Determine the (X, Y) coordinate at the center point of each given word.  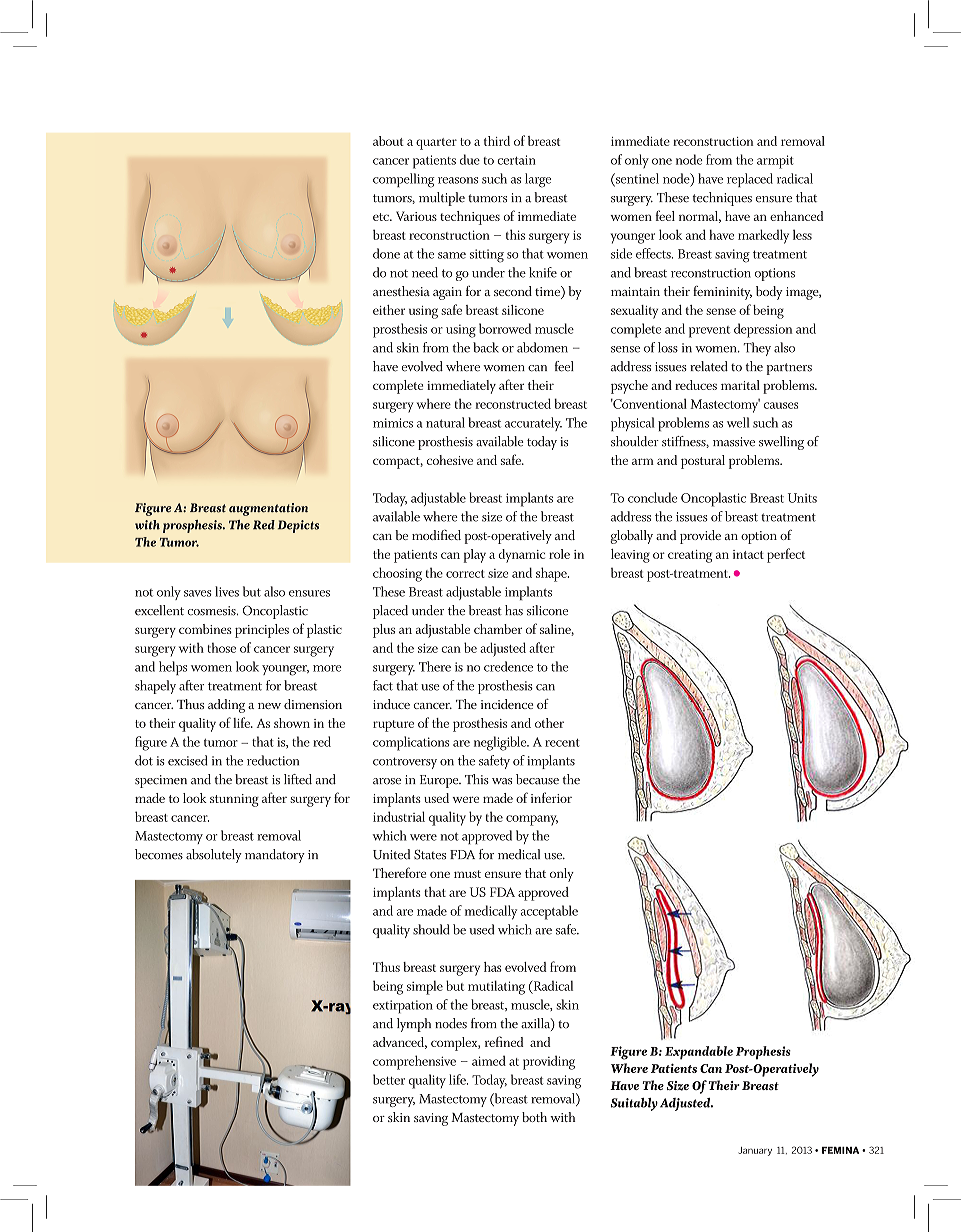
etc (382, 217)
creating (690, 556)
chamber (498, 629)
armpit (775, 162)
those (221, 648)
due (470, 159)
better (389, 1079)
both (534, 1117)
